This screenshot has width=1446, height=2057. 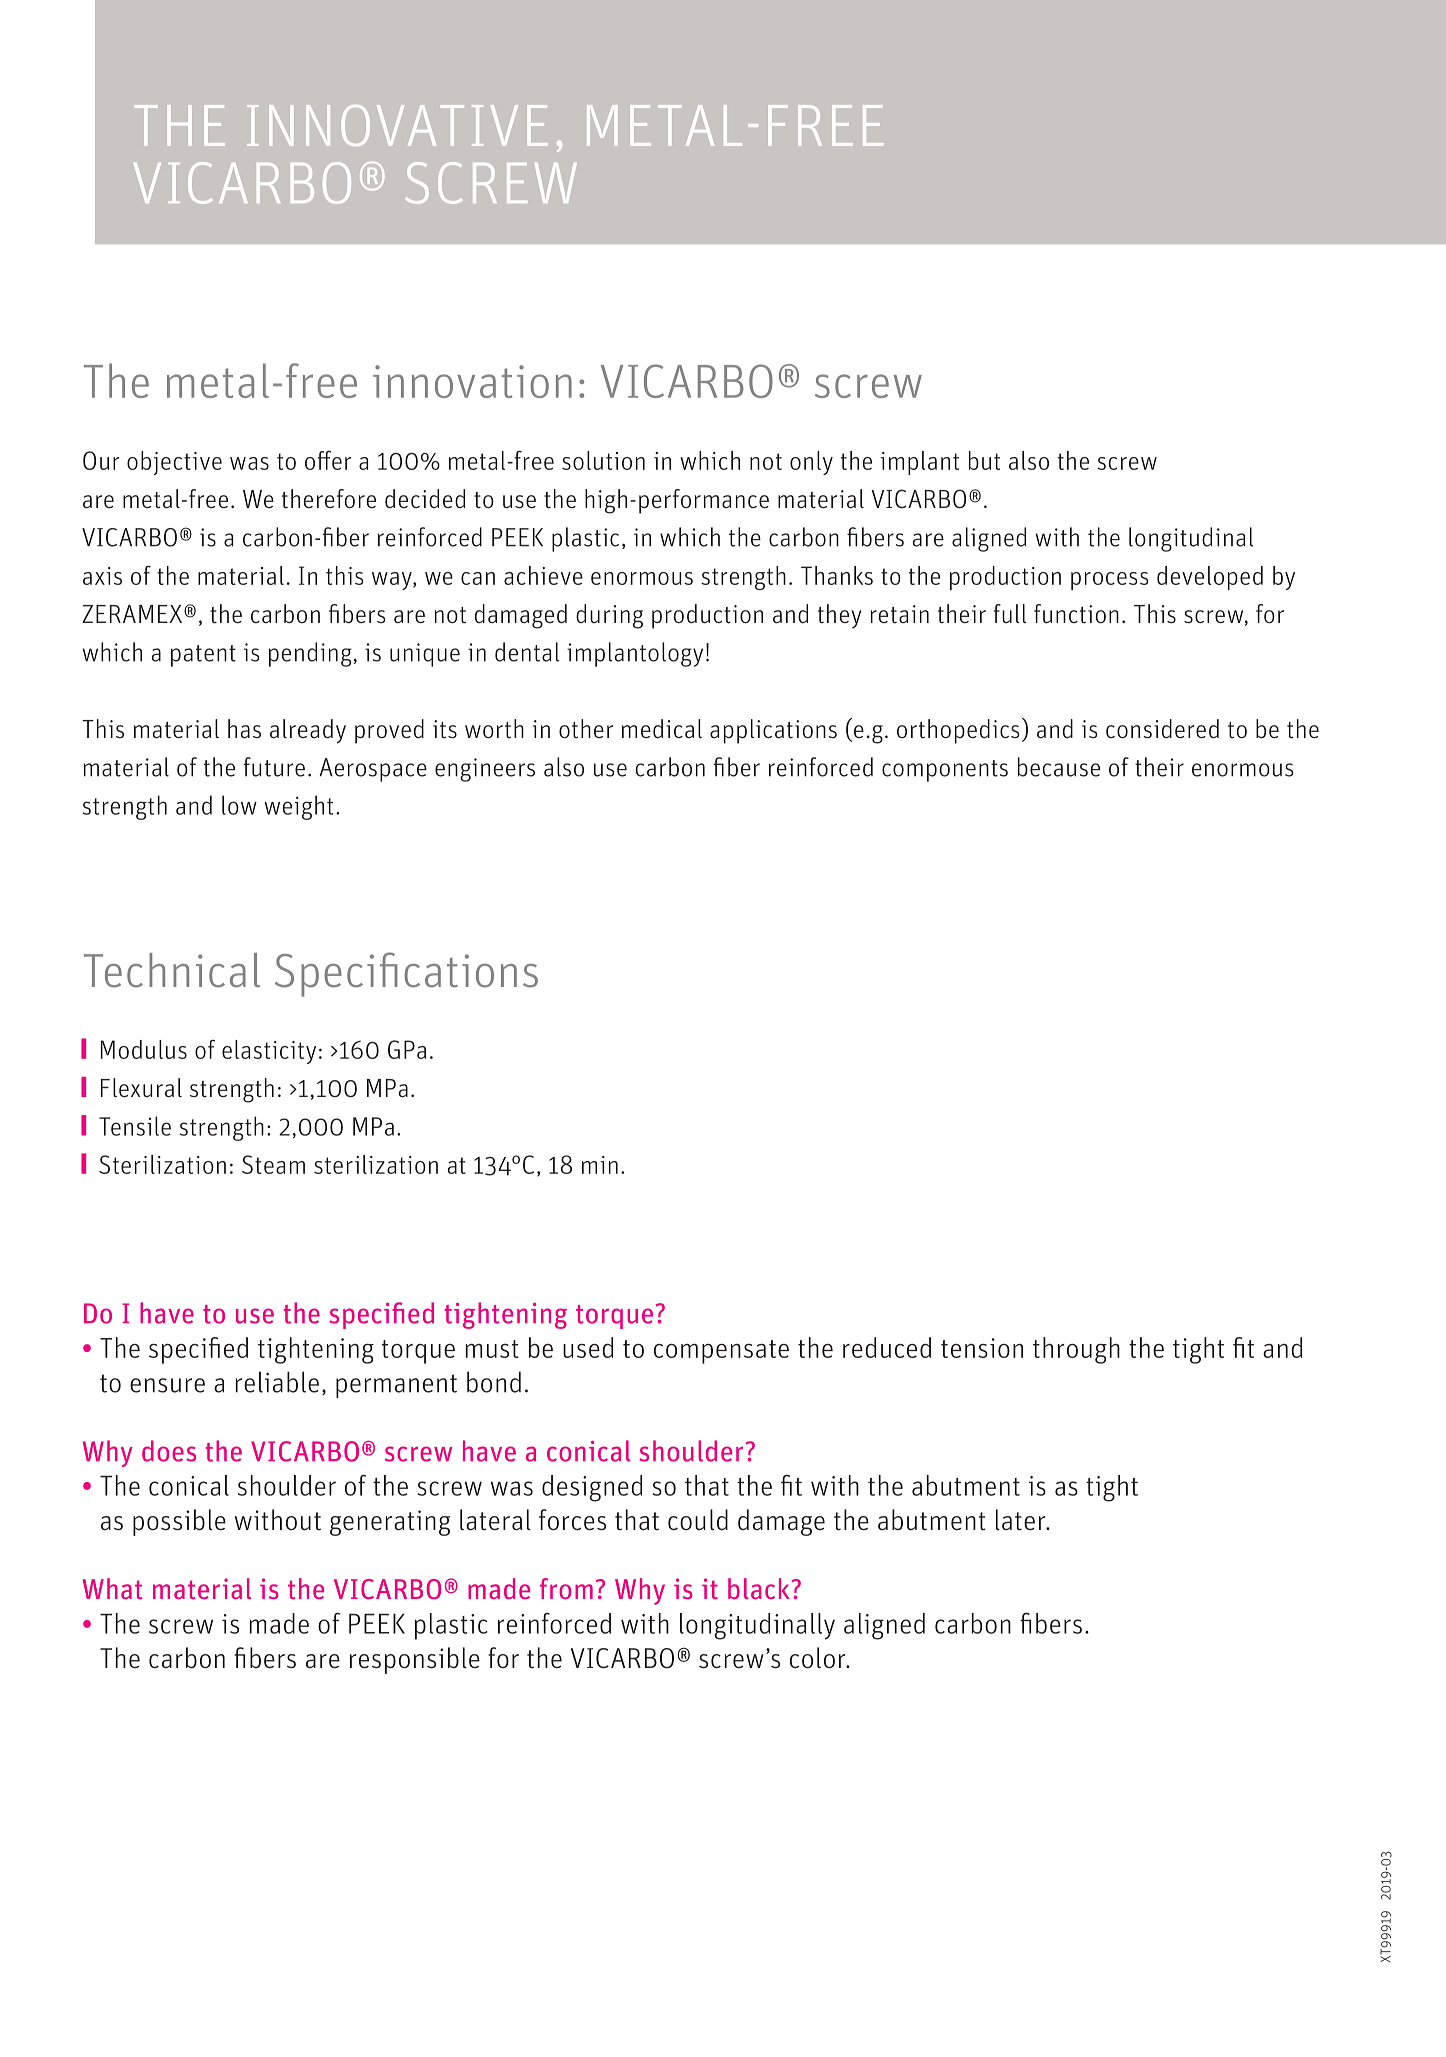 What do you see at coordinates (811, 463) in the screenshot?
I see `only` at bounding box center [811, 463].
